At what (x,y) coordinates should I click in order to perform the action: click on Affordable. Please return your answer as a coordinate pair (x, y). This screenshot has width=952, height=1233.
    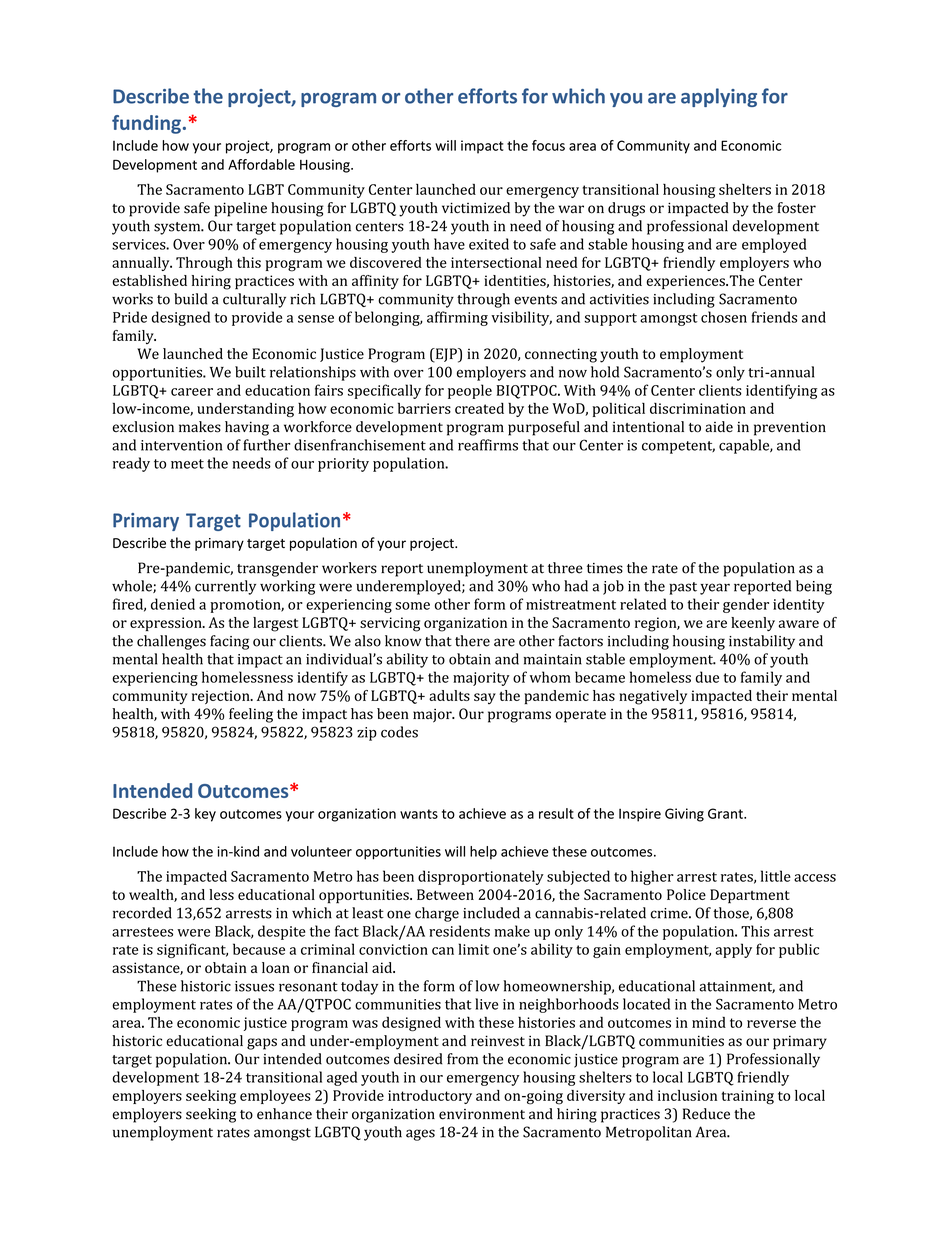
    Looking at the image, I should click on (261, 164).
